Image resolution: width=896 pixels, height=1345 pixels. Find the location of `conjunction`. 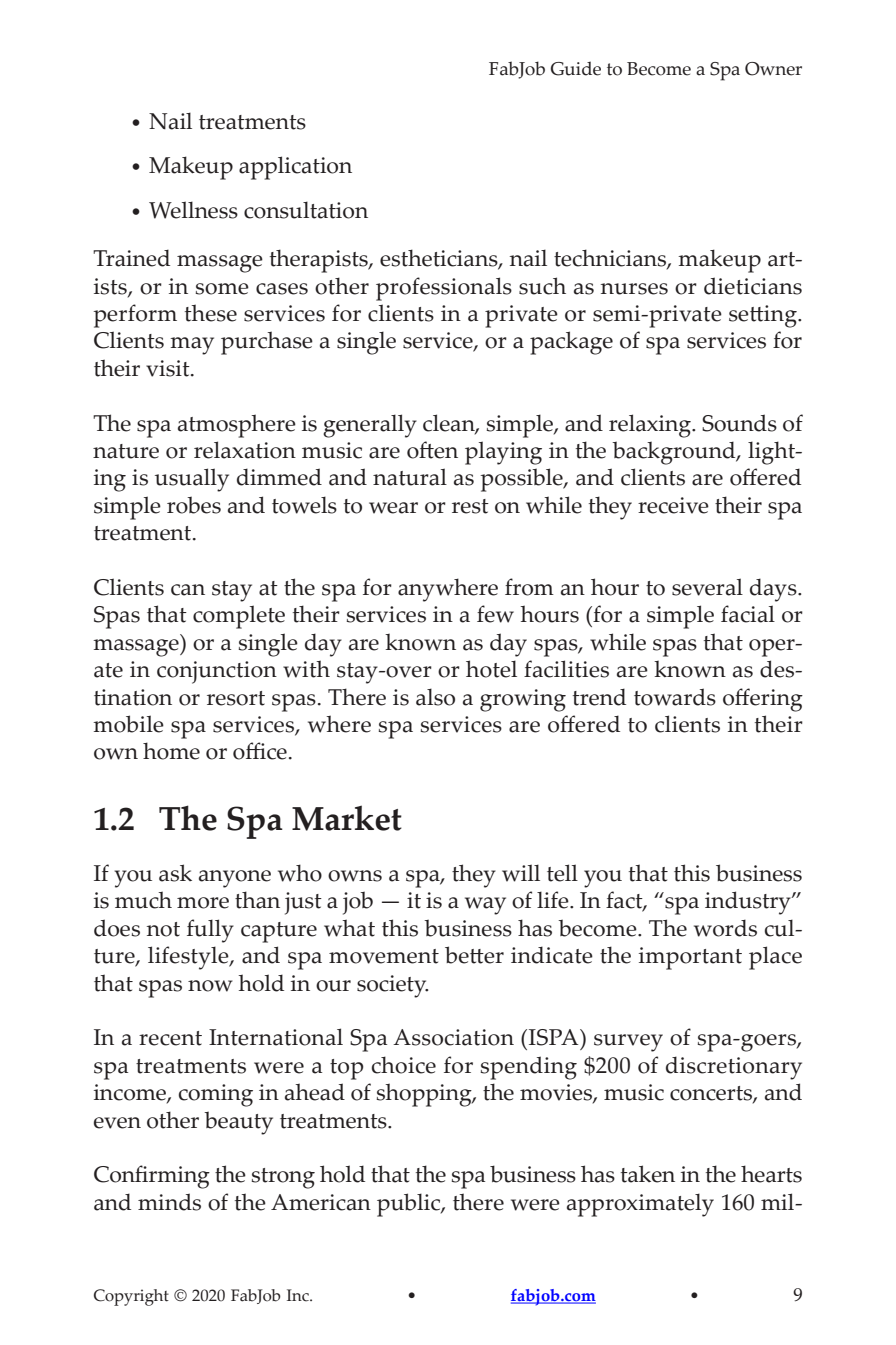

conjunction is located at coordinates (217, 672).
